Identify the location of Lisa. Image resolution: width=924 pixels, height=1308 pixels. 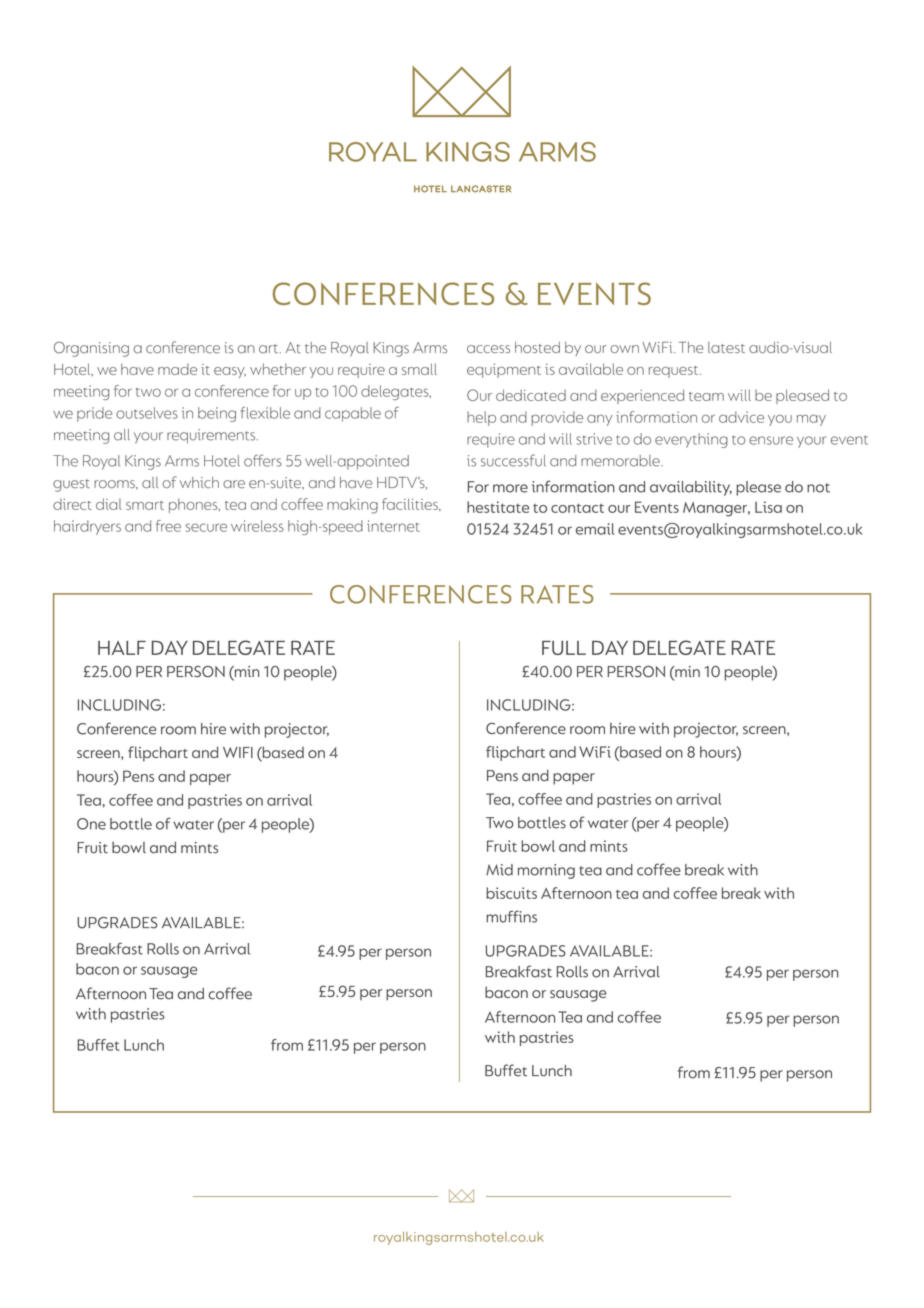
(768, 507).
